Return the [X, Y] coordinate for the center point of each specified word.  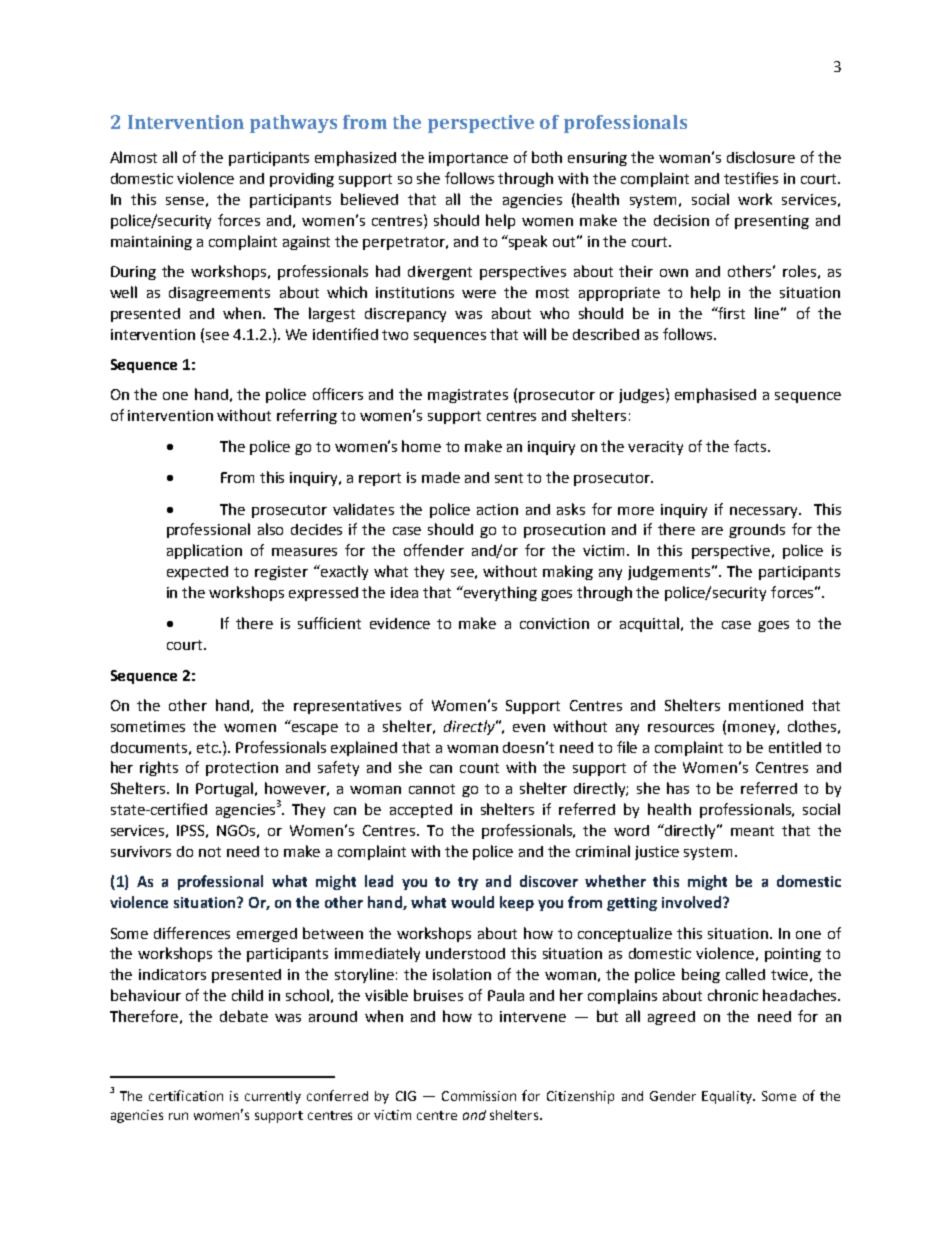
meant [752, 831]
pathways [293, 124]
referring [307, 416]
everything [499, 593]
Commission [479, 1096]
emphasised [715, 395]
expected [197, 573]
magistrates [468, 396]
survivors [141, 851]
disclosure [761, 157]
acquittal [649, 624]
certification [186, 1095]
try [468, 883]
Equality [728, 1097]
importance [468, 159]
